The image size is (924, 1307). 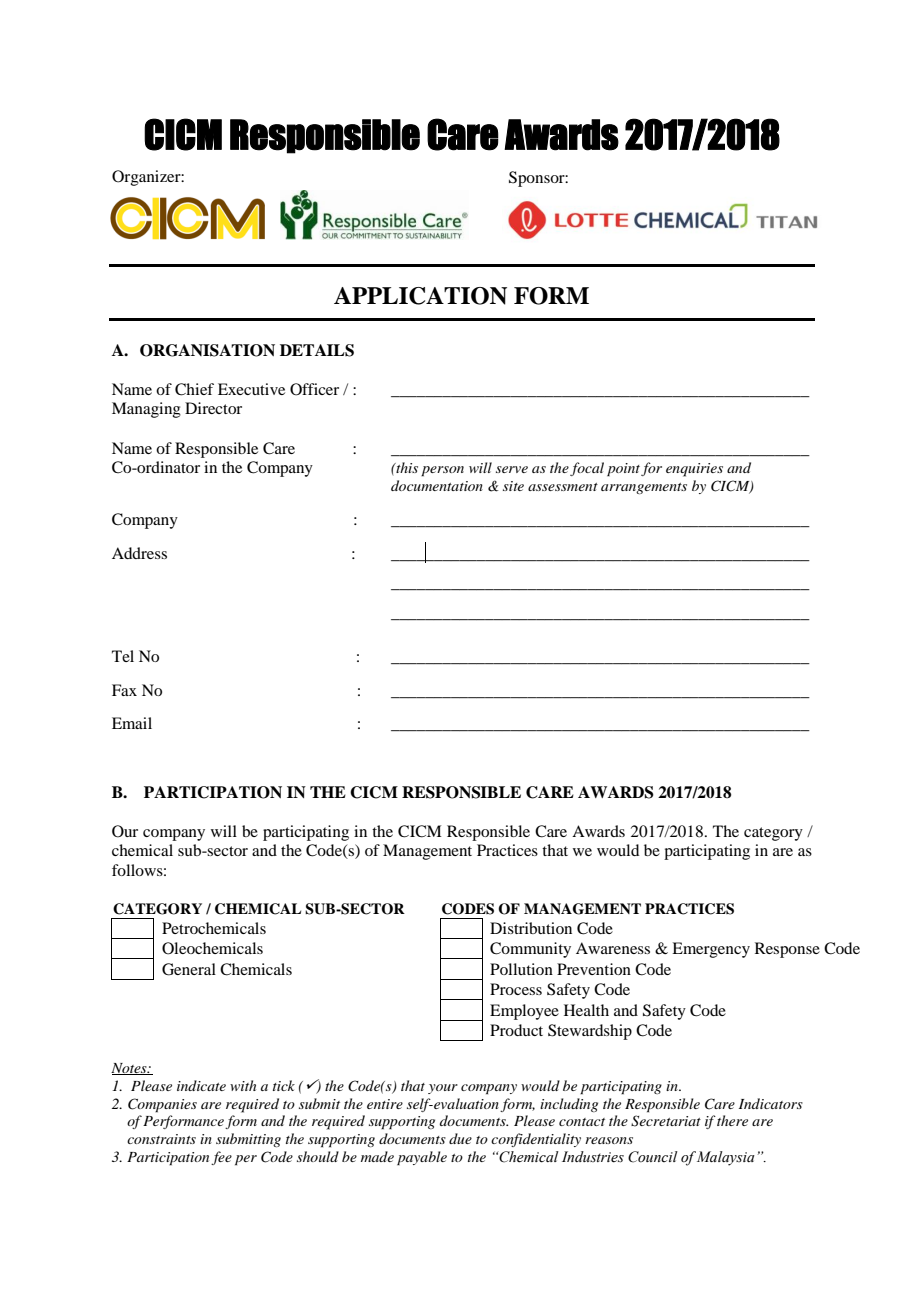 What do you see at coordinates (460, 1138) in the screenshot?
I see `due` at bounding box center [460, 1138].
